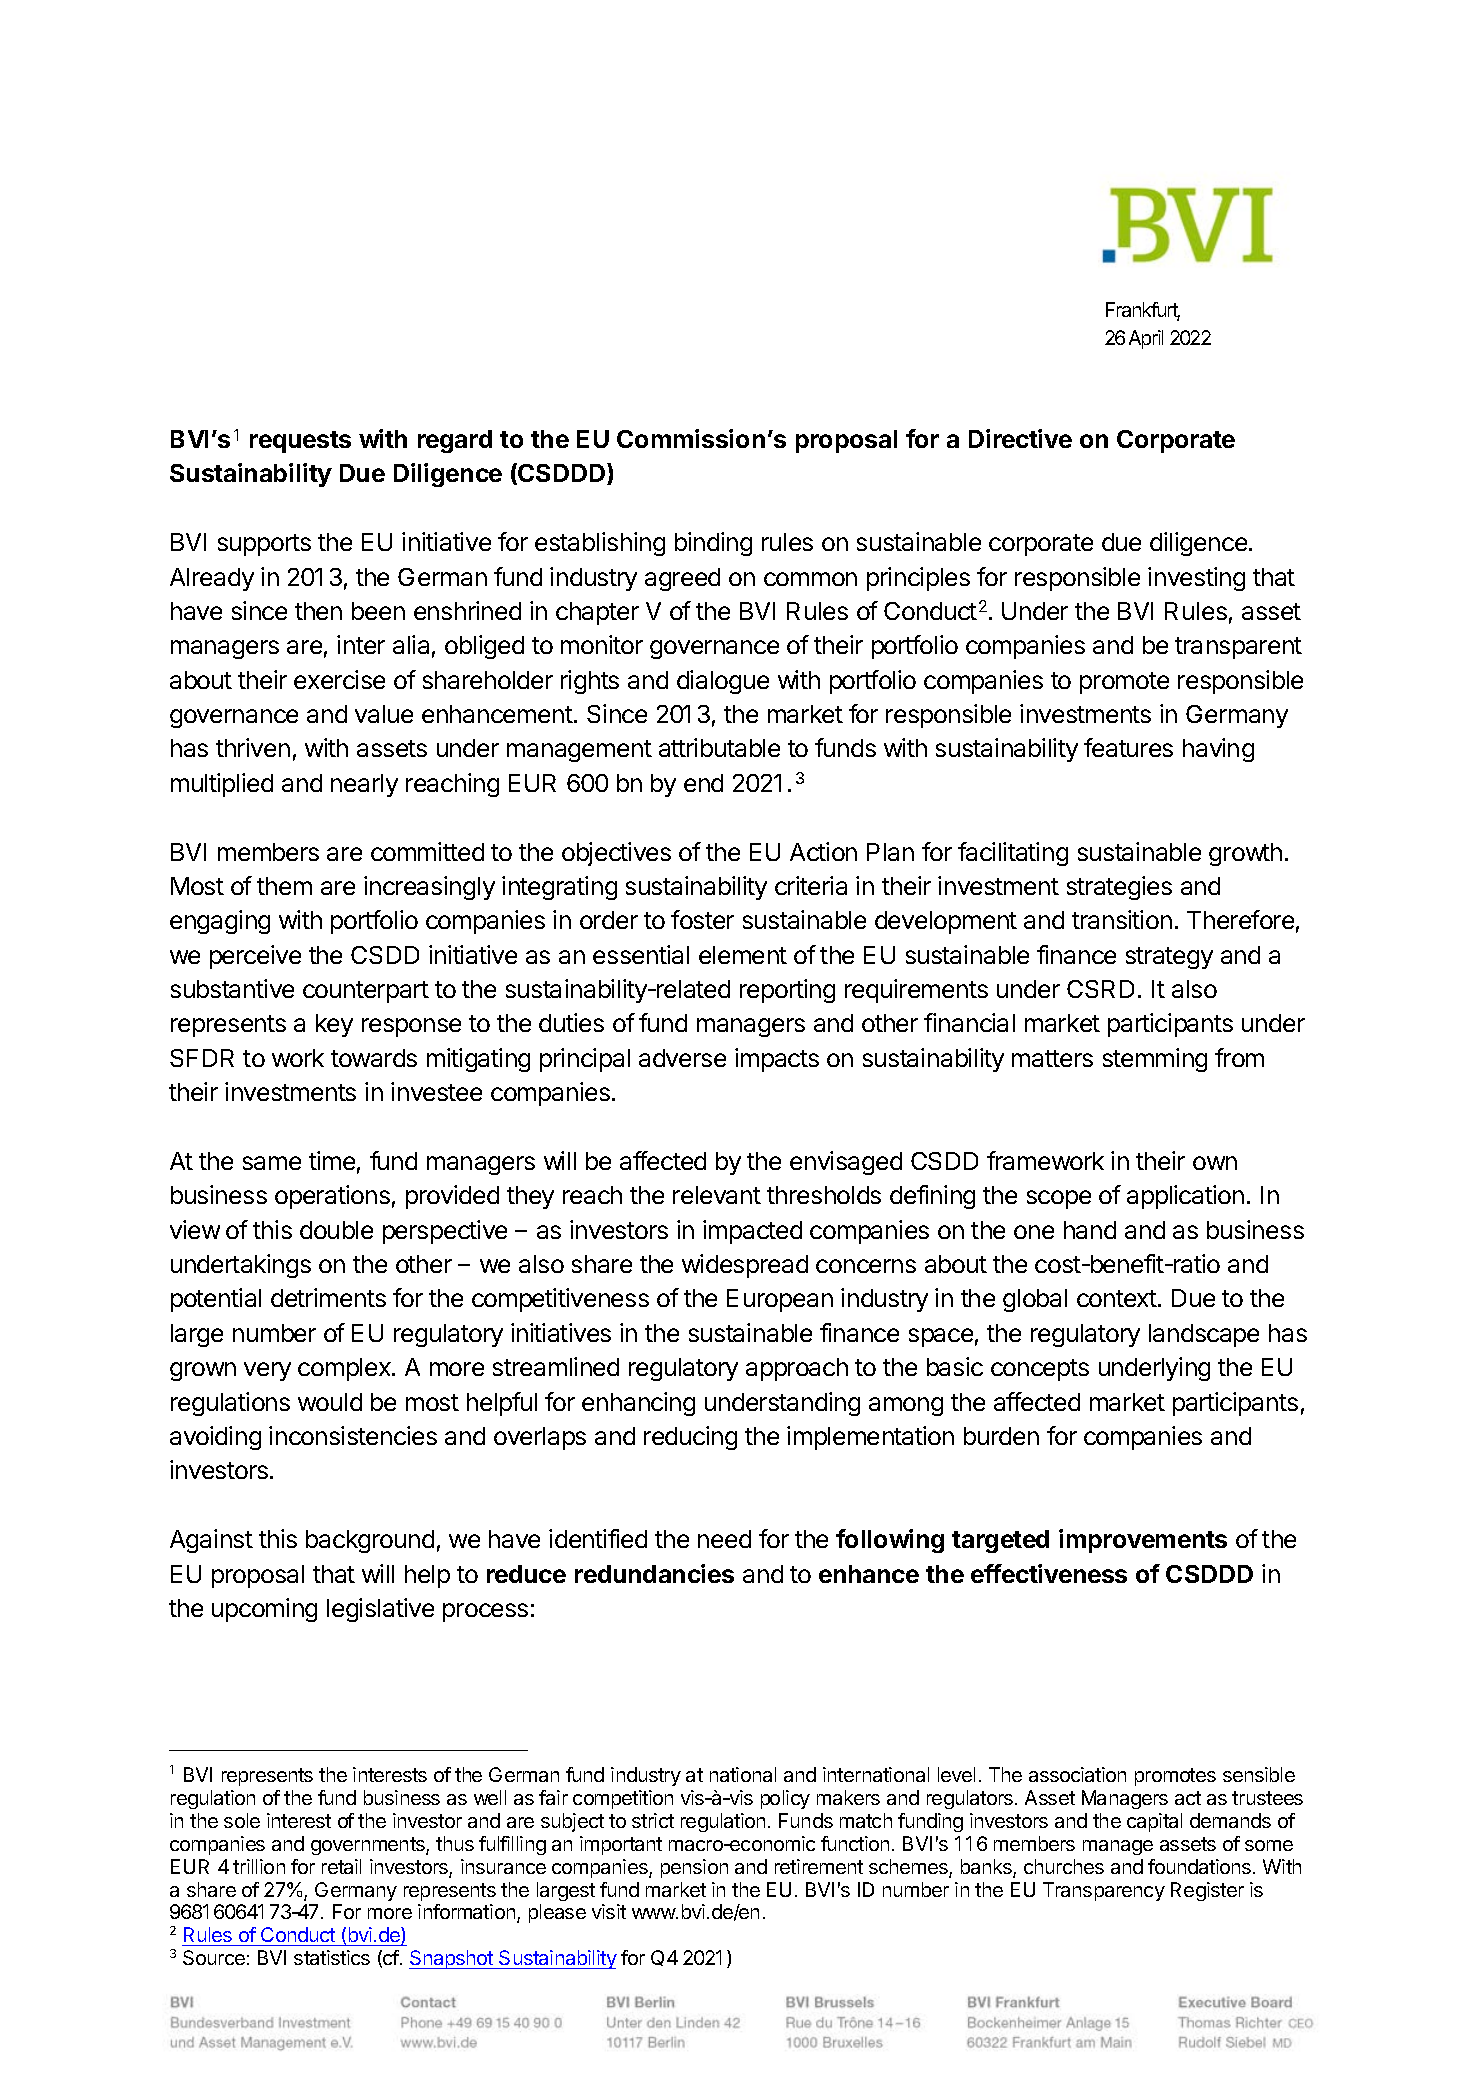 The height and width of the screenshot is (2098, 1482). I want to click on foster, so click(702, 919).
